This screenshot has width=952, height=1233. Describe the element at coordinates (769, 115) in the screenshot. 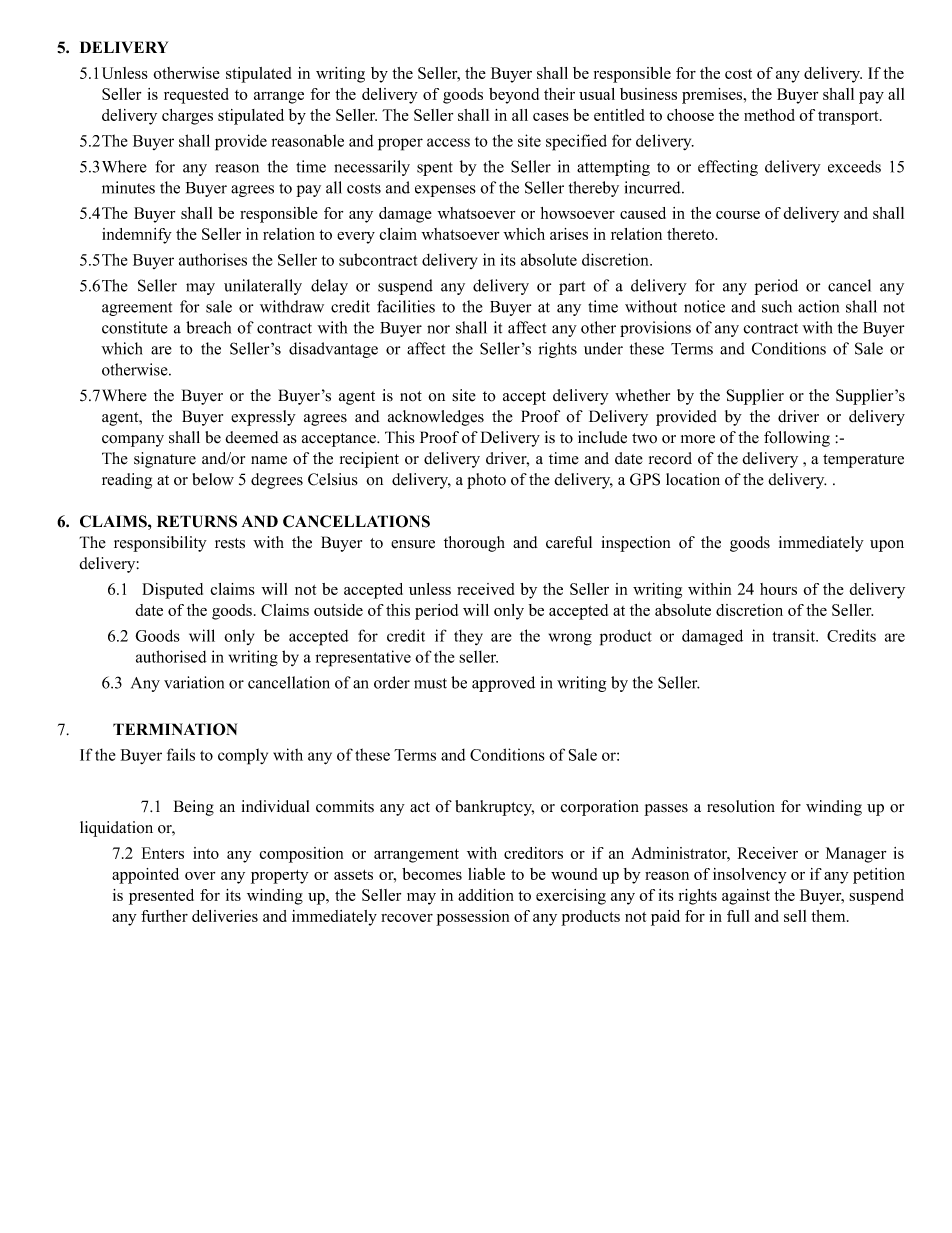

I see `method` at that location.
